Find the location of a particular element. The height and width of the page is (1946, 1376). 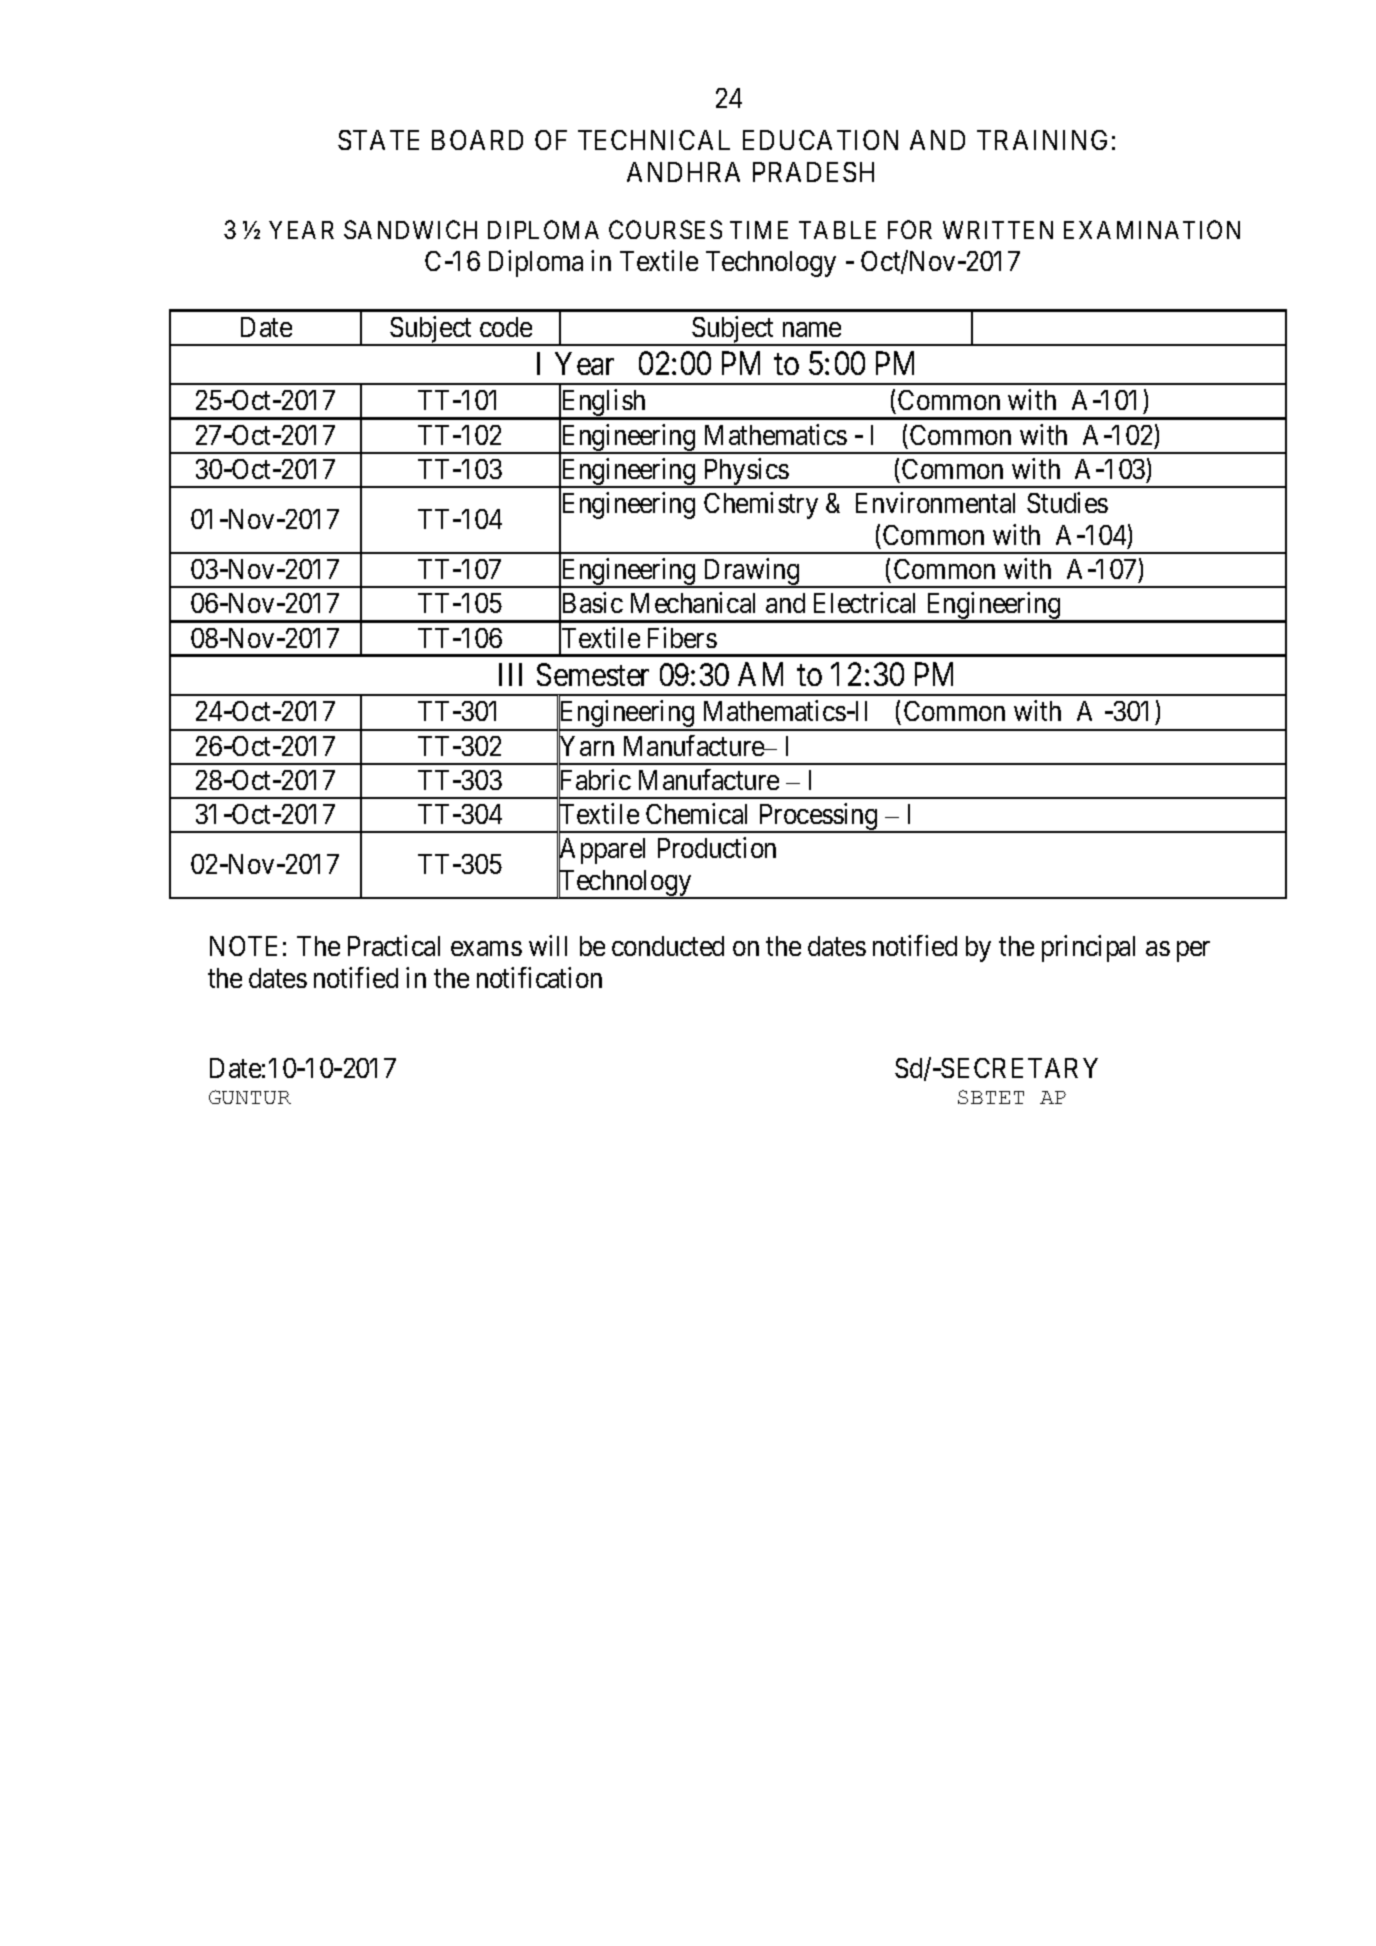

exams is located at coordinates (486, 949).
